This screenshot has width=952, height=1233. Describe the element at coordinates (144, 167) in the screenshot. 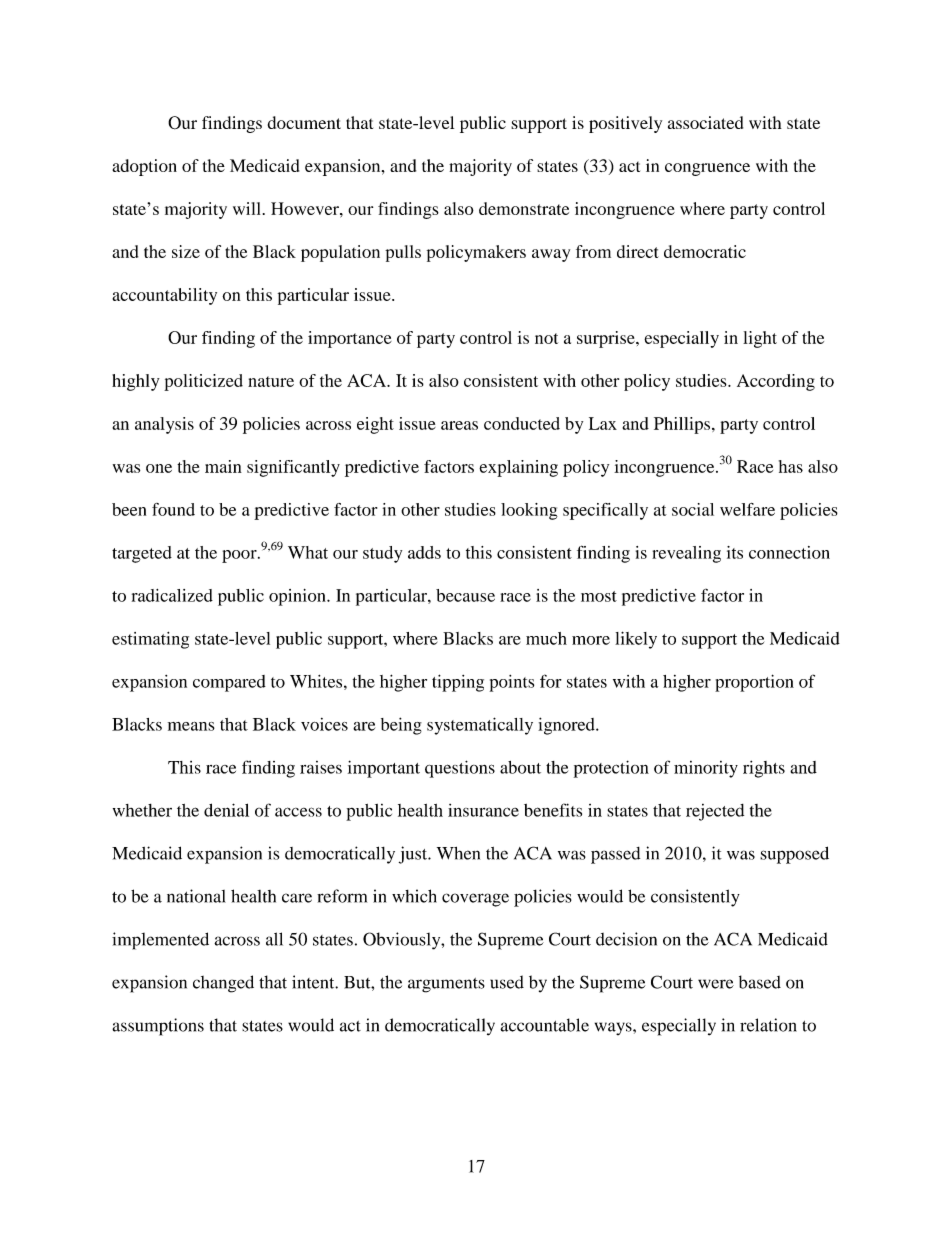

I see `adoption` at that location.
